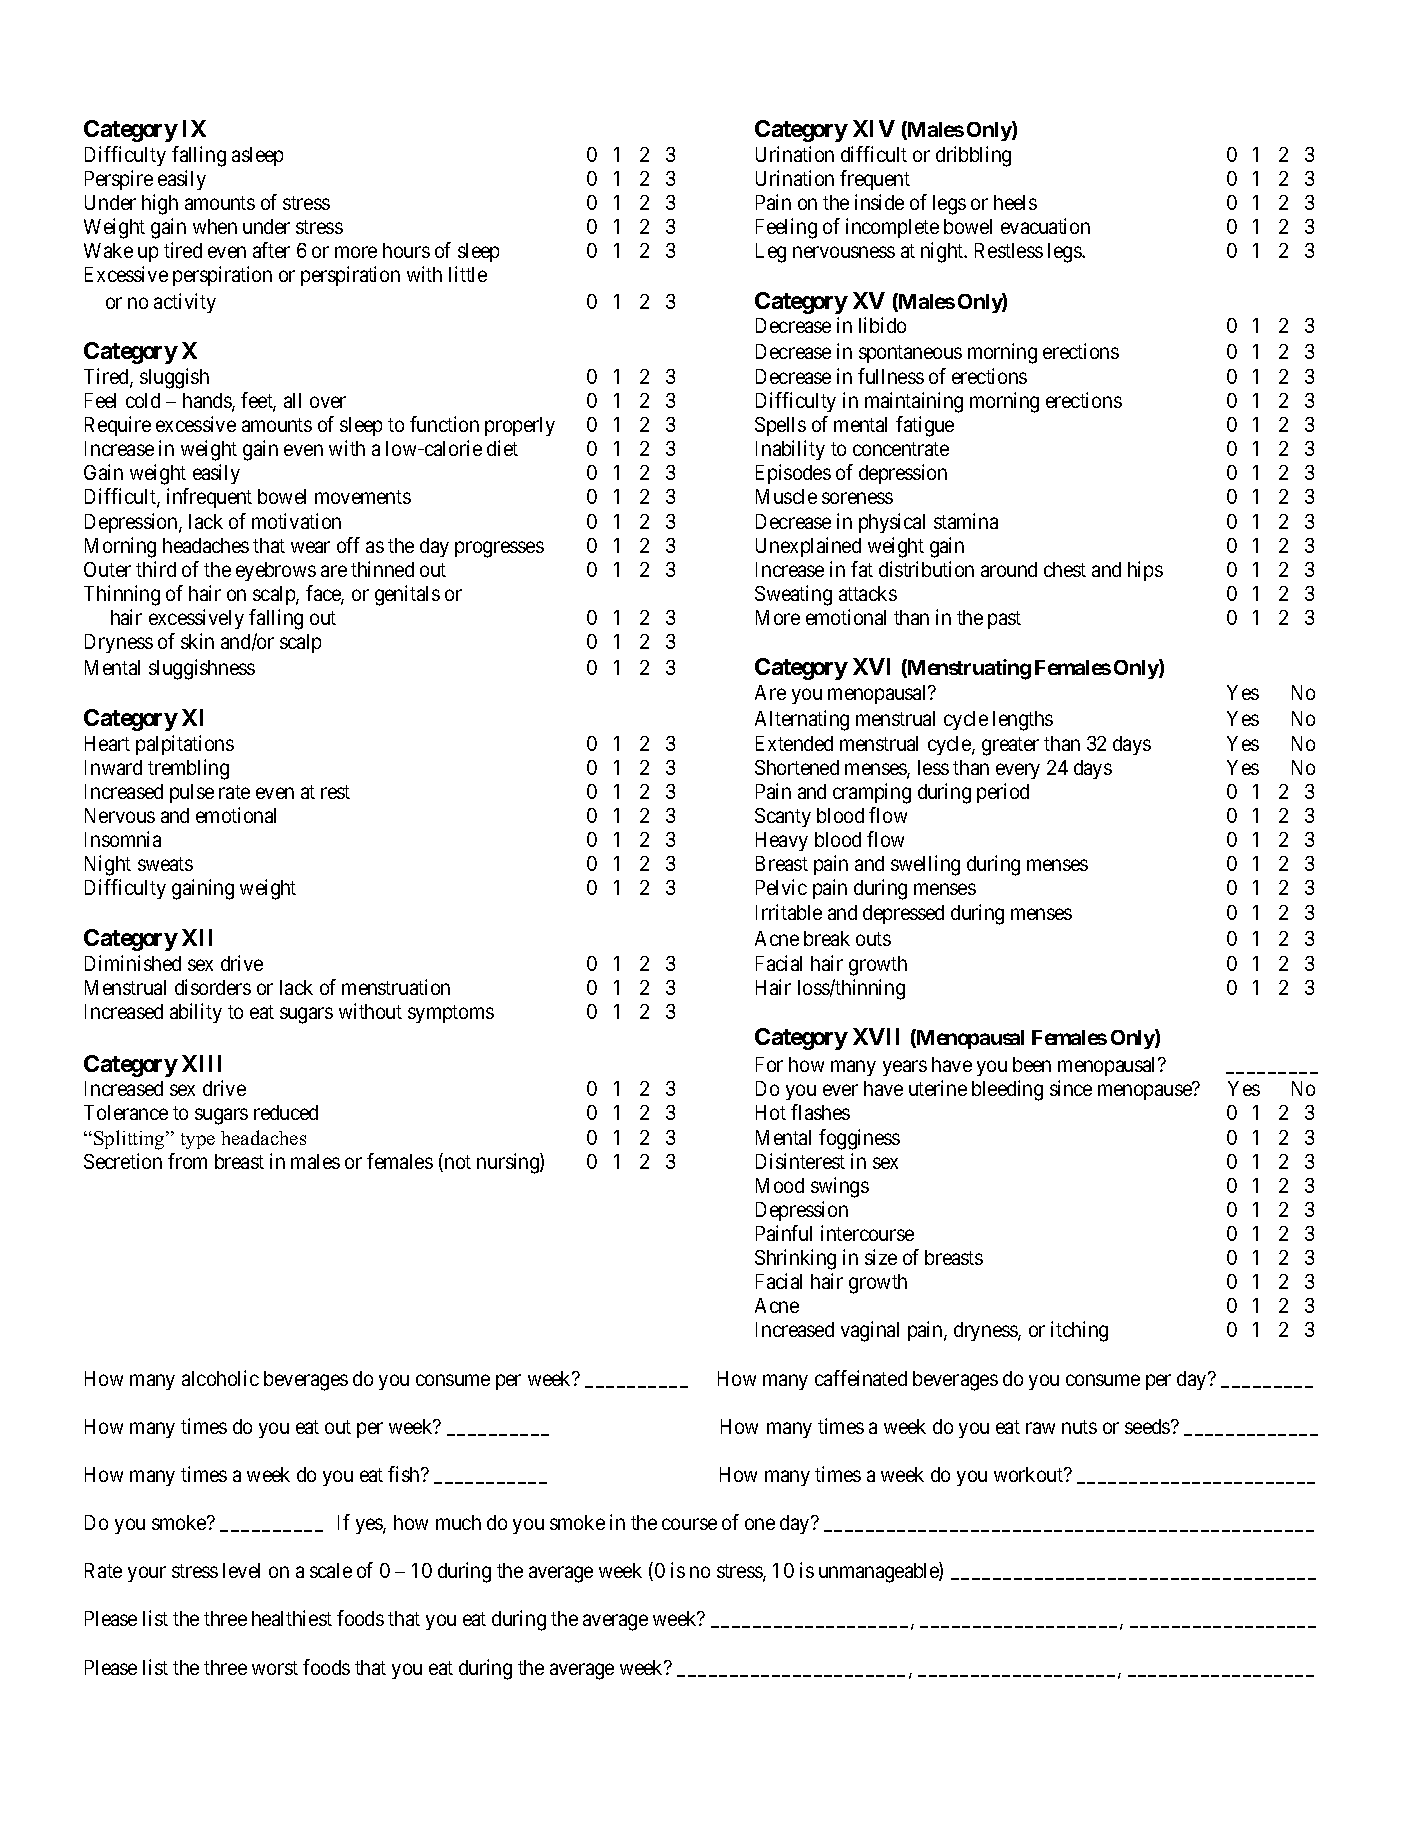 The height and width of the screenshot is (1844, 1425). Describe the element at coordinates (781, 887) in the screenshot. I see `Pelvic` at that location.
